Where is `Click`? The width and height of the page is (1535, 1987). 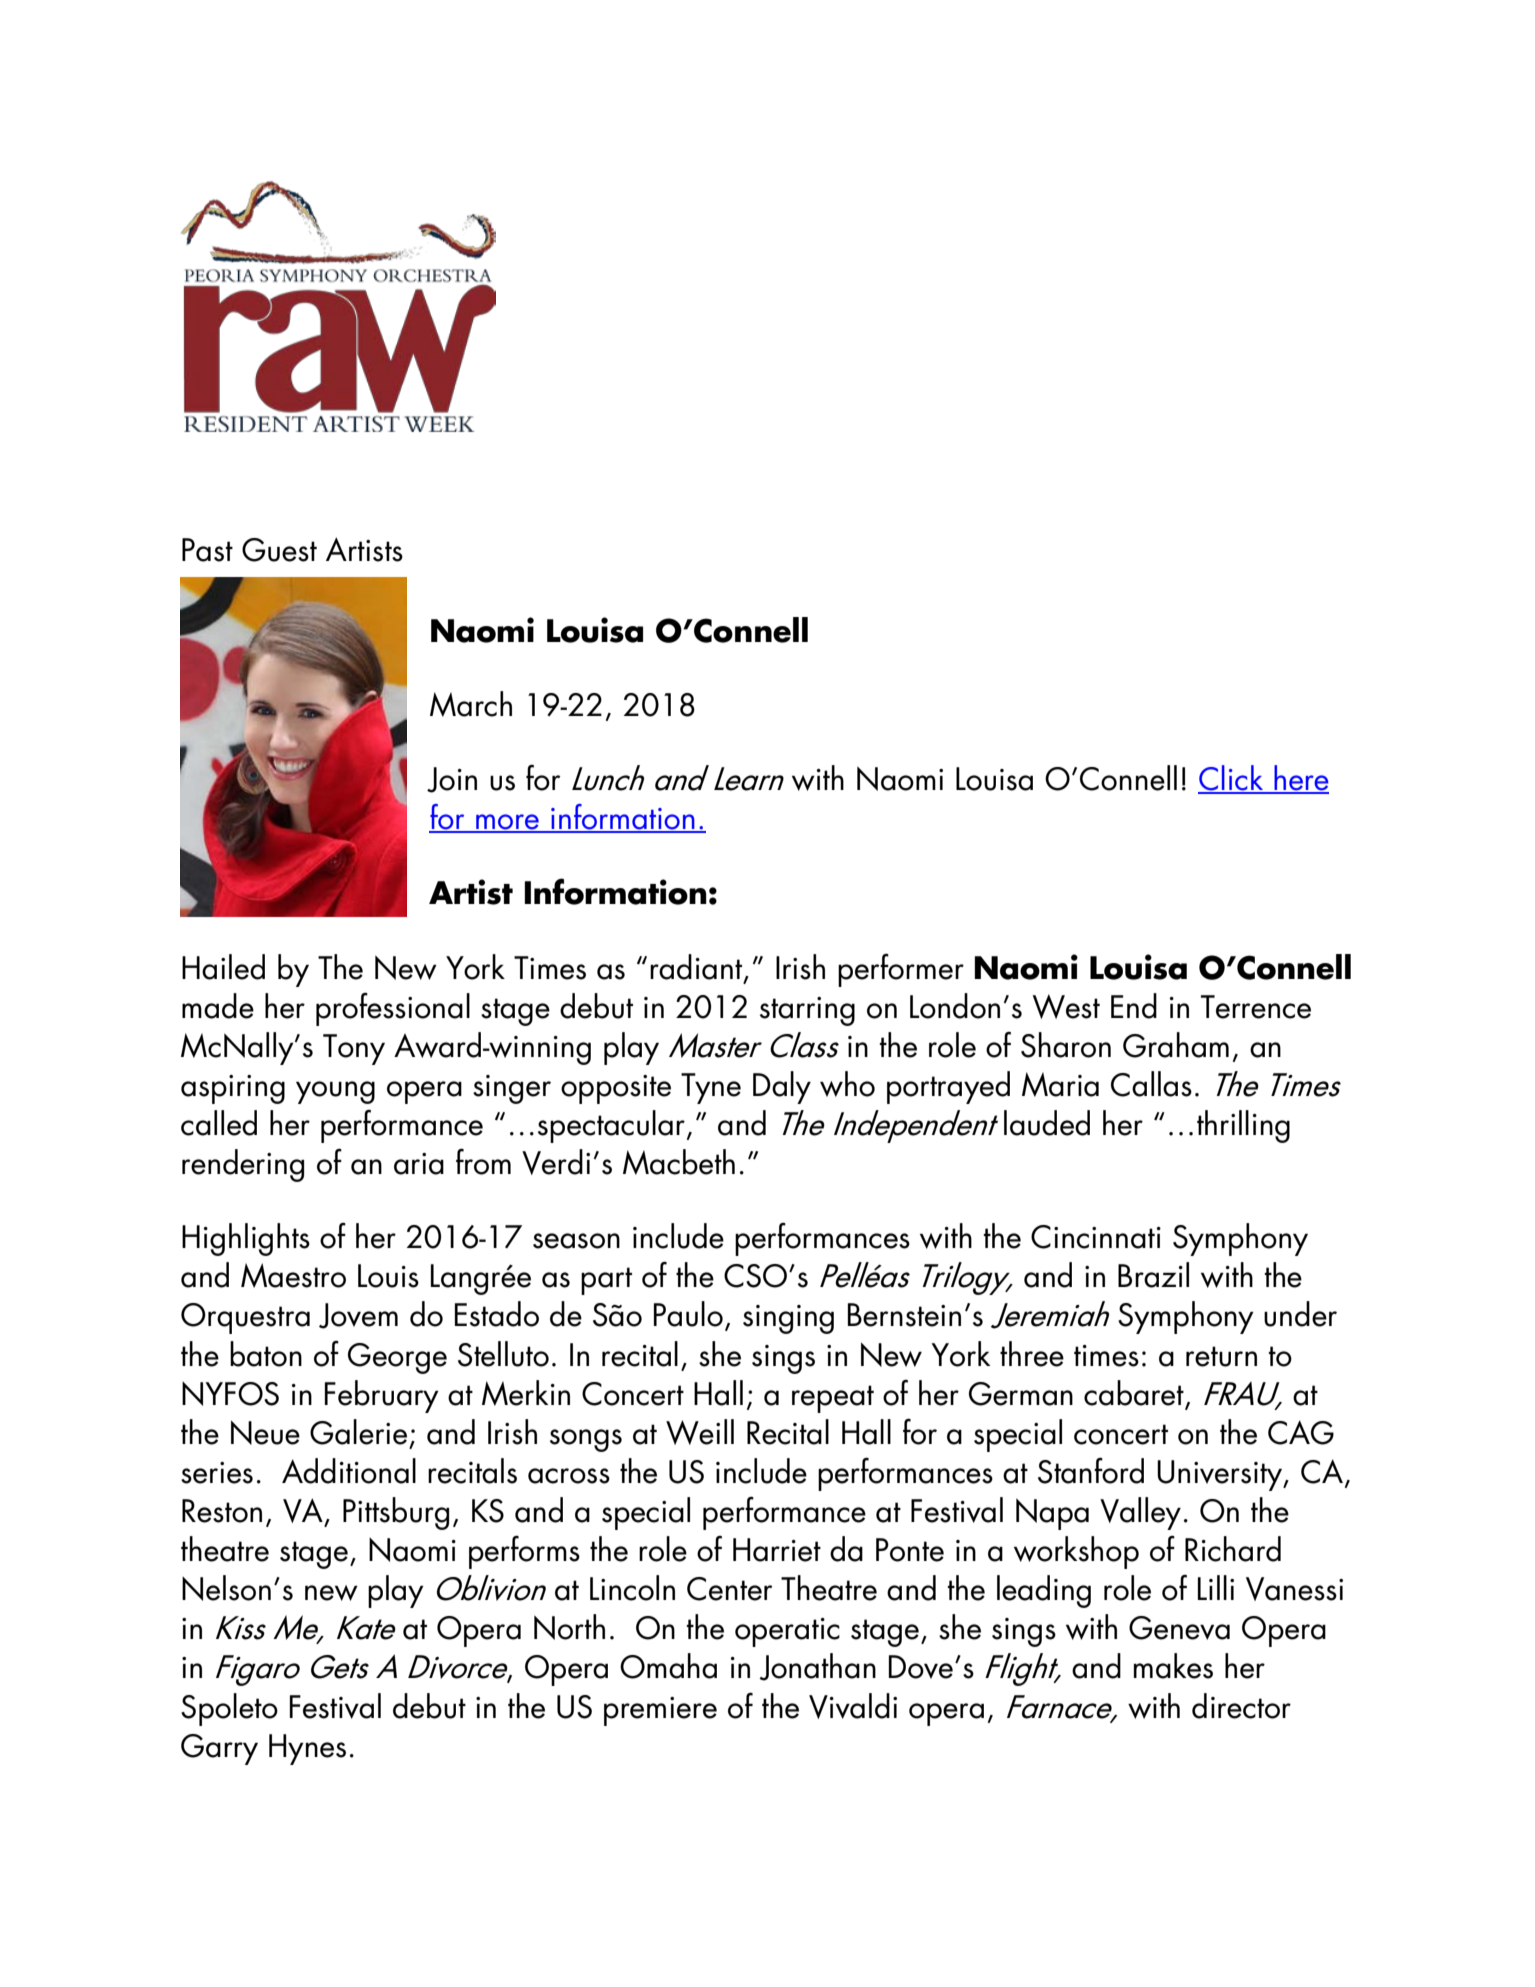
Click is located at coordinates (1232, 779).
